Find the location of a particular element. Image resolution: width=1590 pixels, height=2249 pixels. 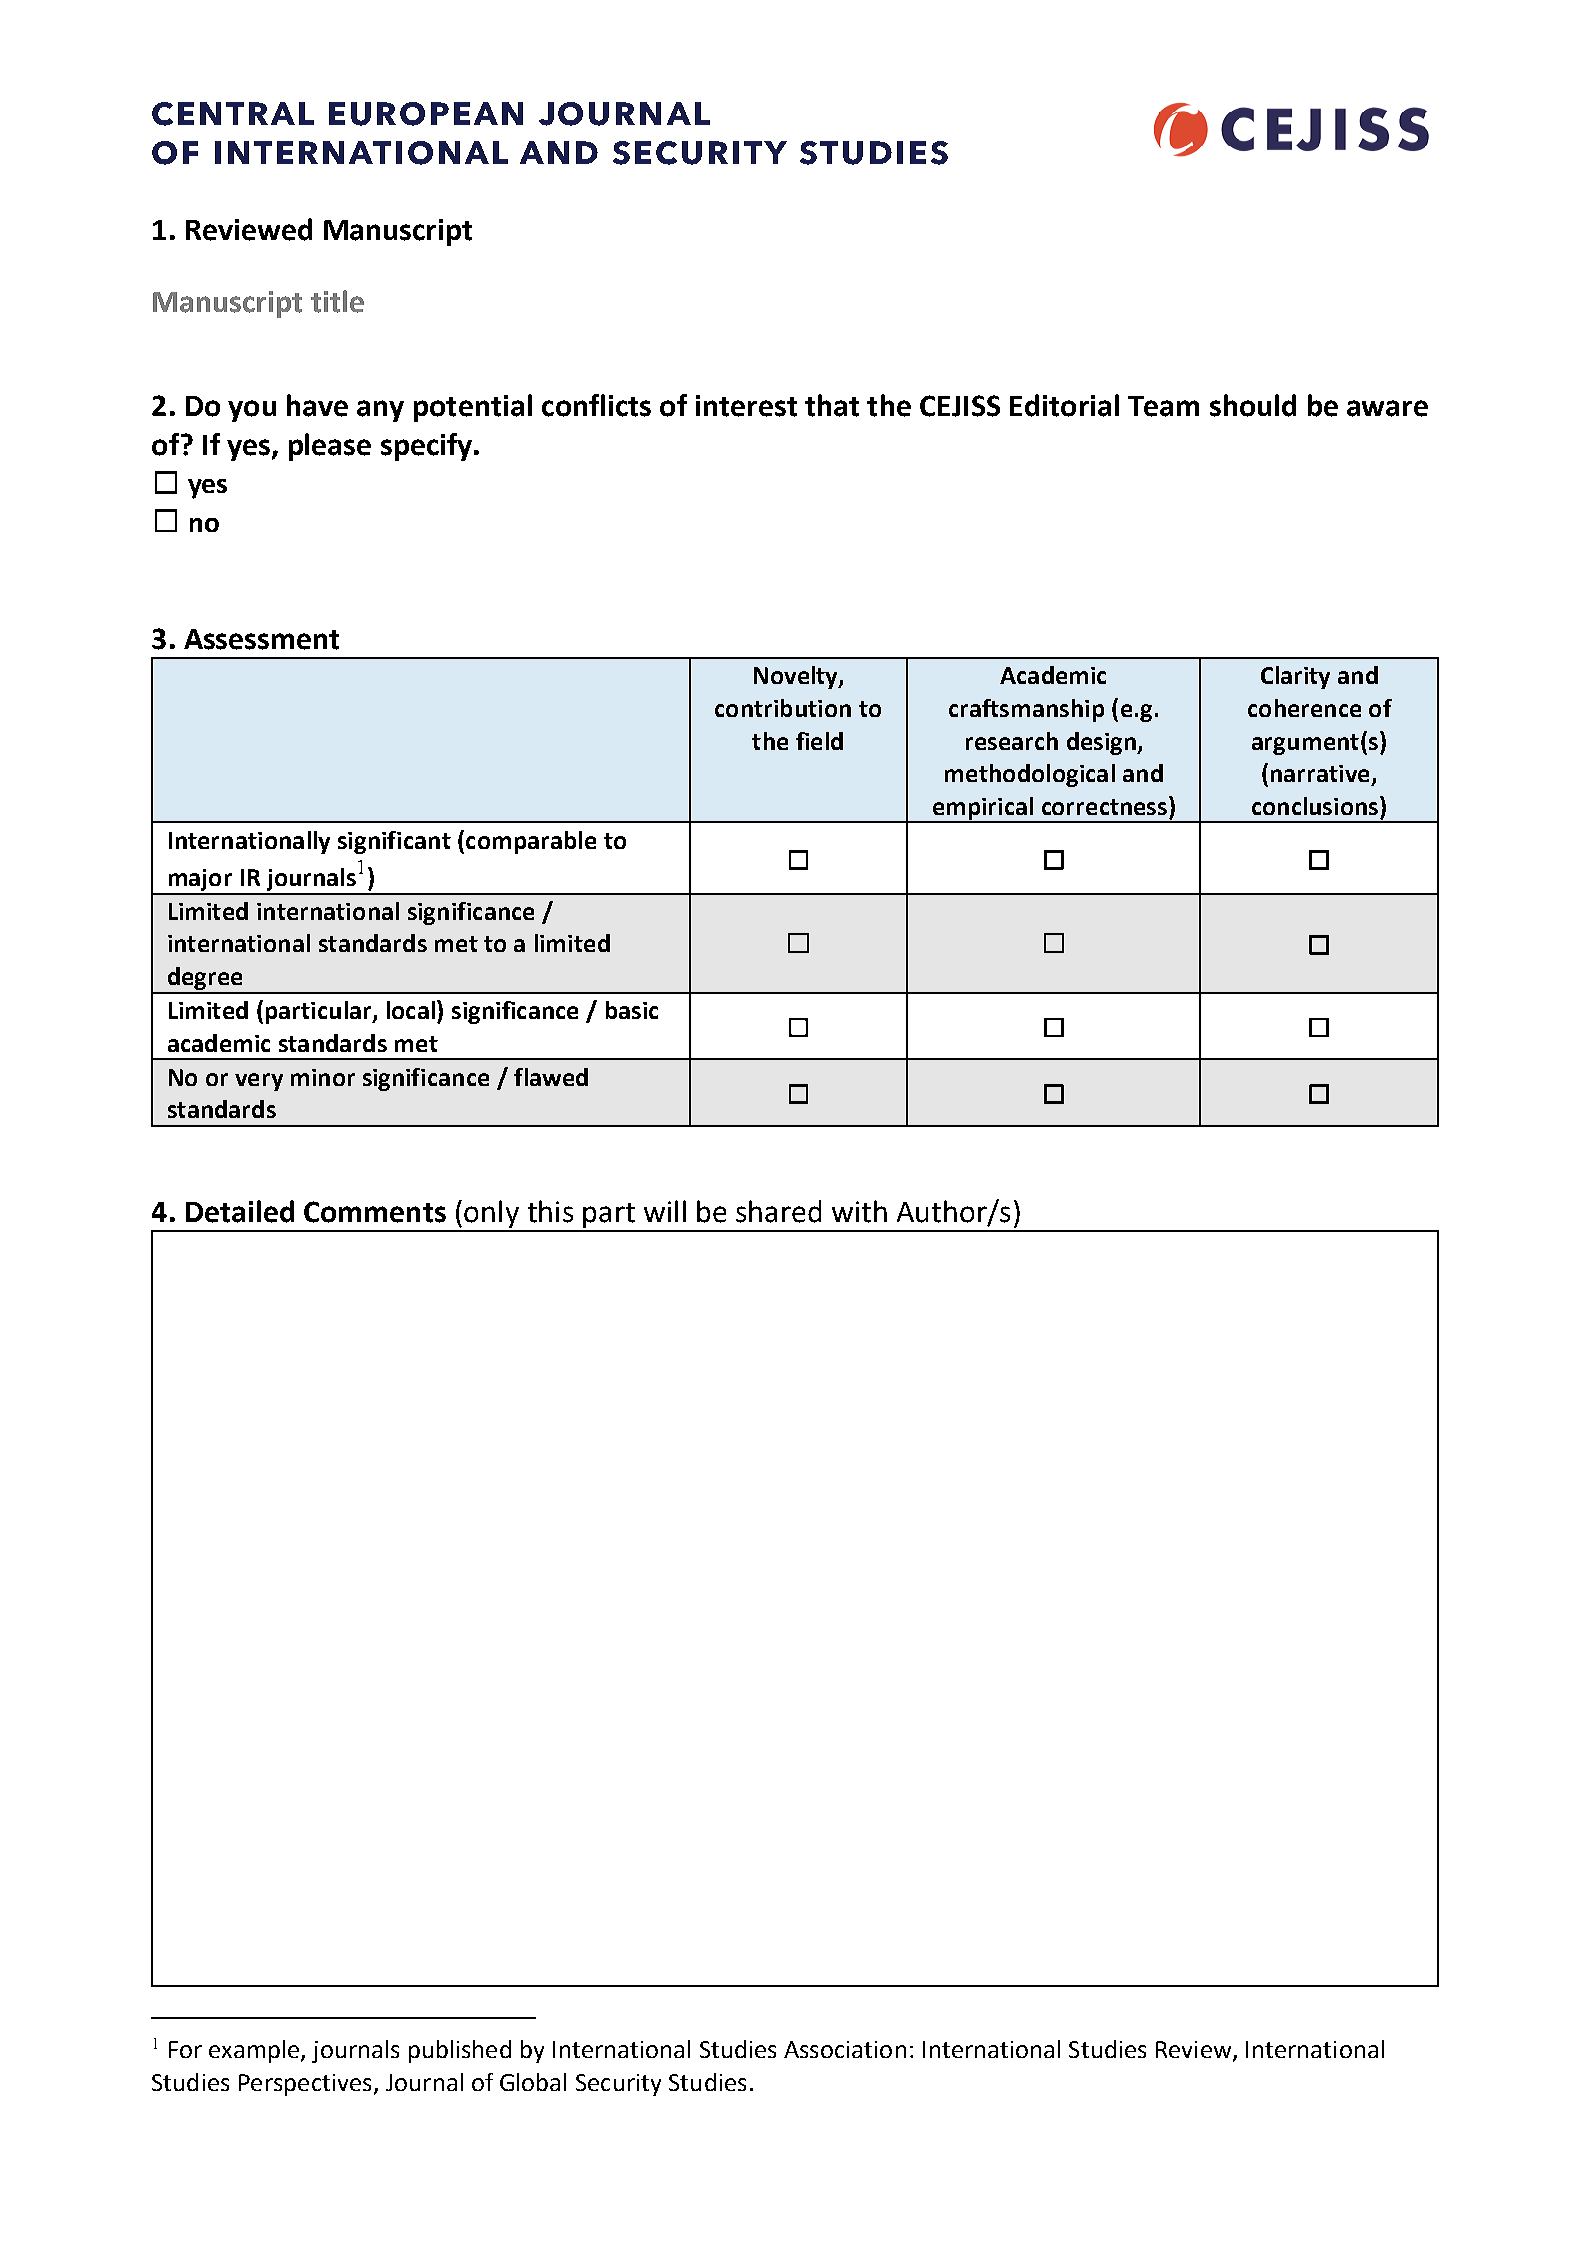

Association is located at coordinates (845, 2049).
